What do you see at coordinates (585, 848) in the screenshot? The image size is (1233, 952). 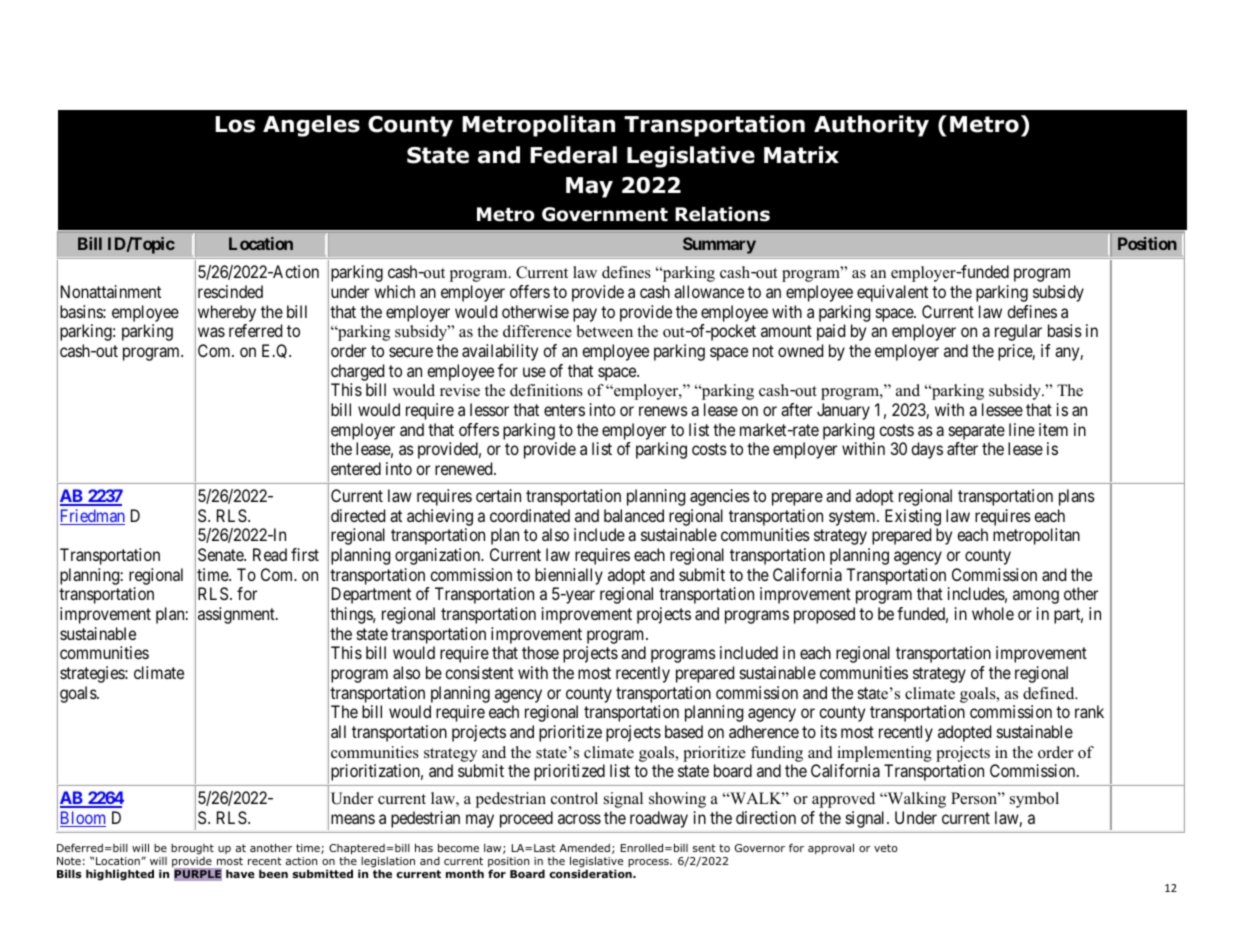 I see `Amended` at bounding box center [585, 848].
